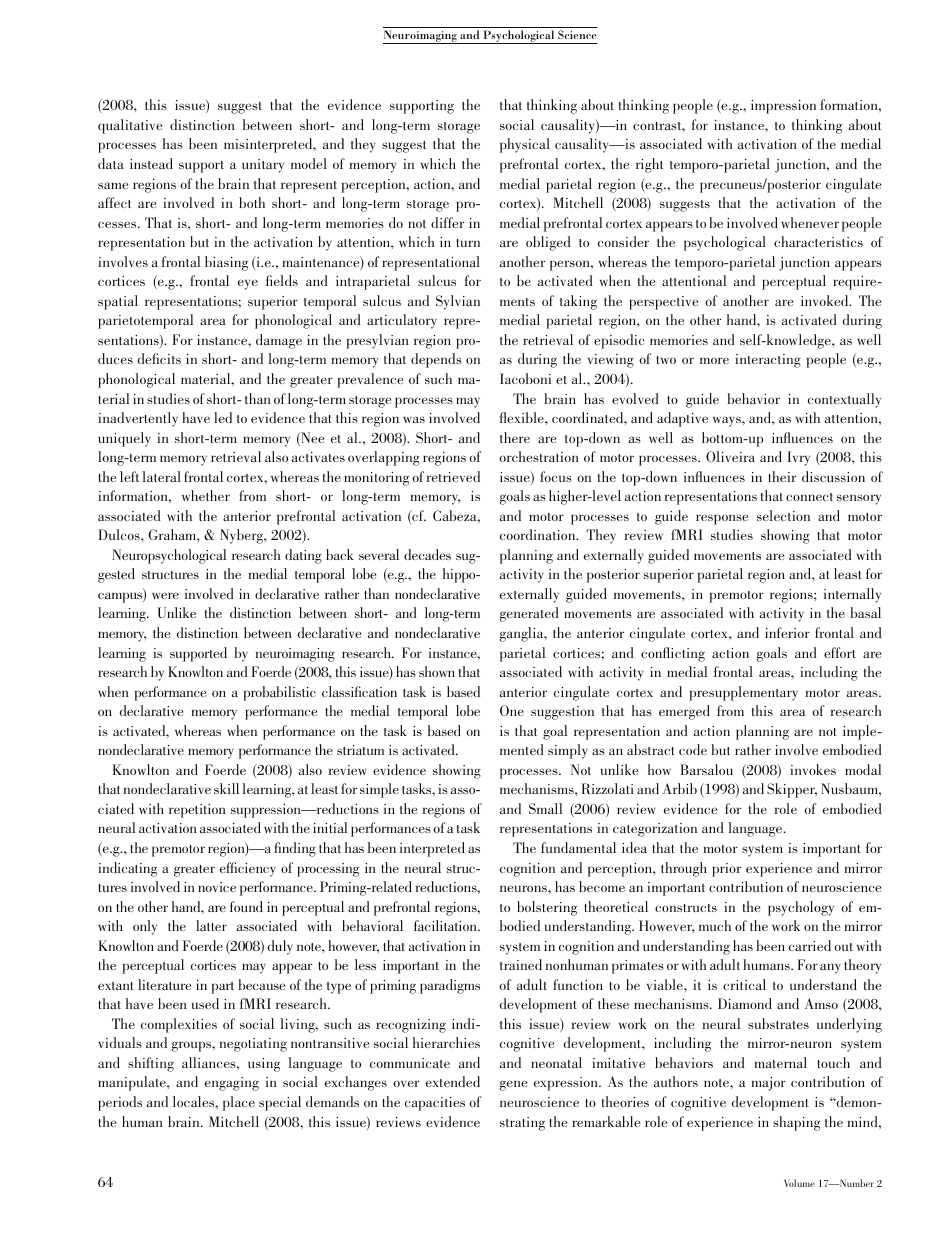  Describe the element at coordinates (796, 1123) in the screenshot. I see `shaping` at that location.
